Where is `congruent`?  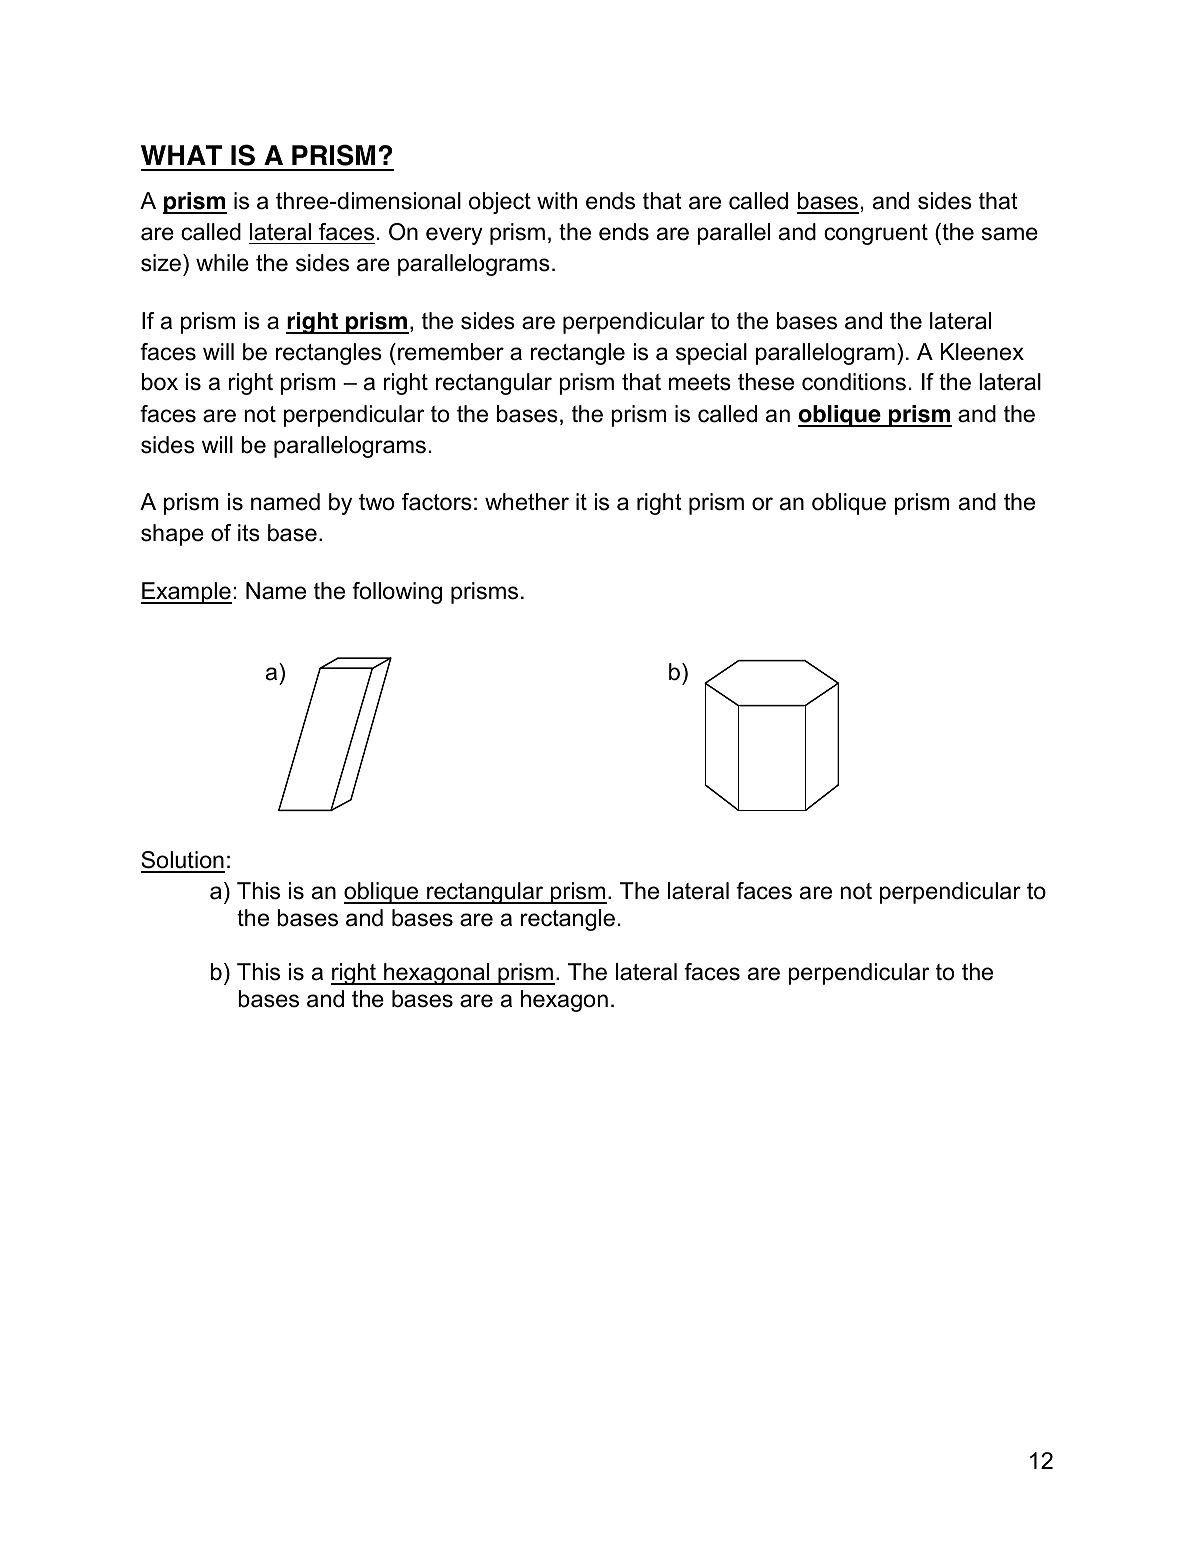 congruent is located at coordinates (876, 234).
